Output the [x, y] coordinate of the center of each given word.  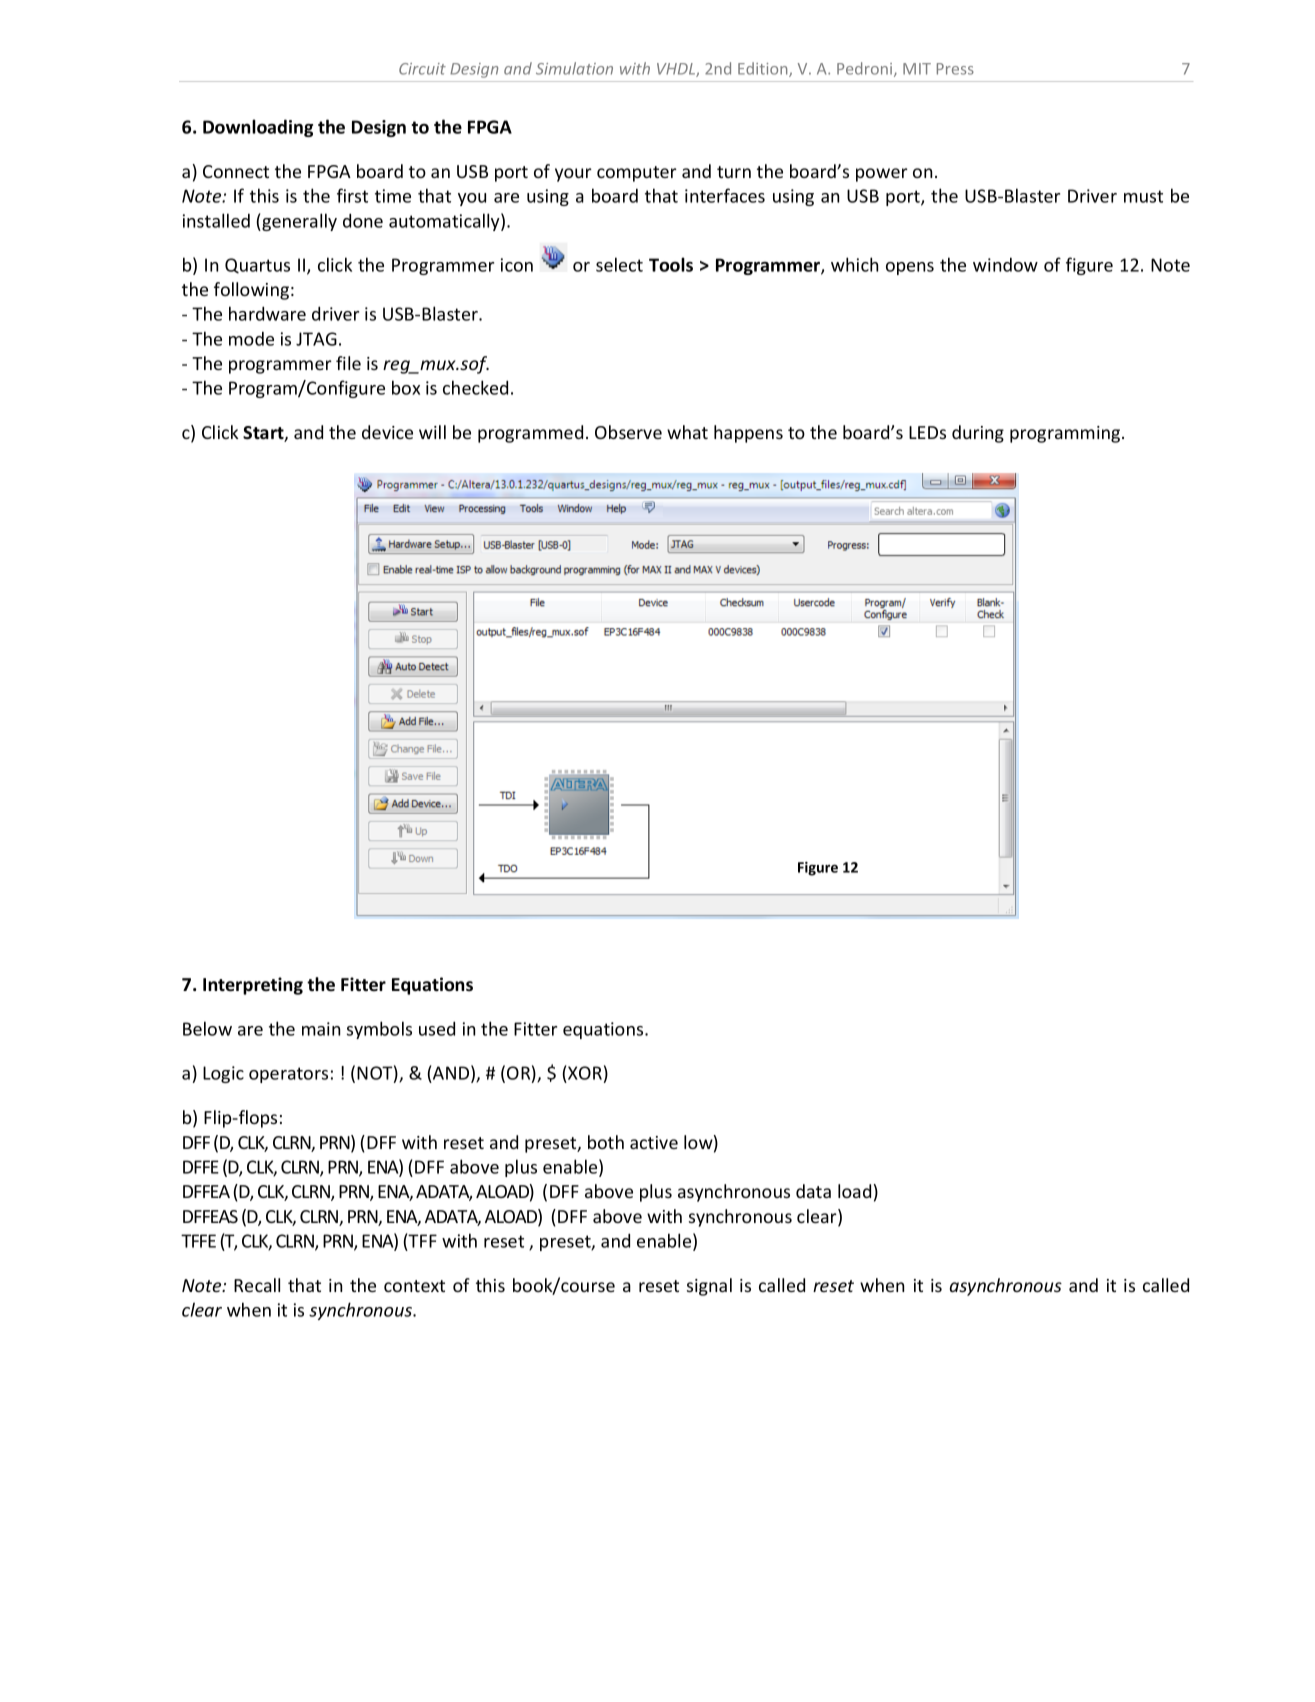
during [978, 434]
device [387, 432]
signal [709, 1287]
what [687, 432]
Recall [257, 1285]
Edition [764, 69]
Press [955, 69]
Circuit [422, 69]
